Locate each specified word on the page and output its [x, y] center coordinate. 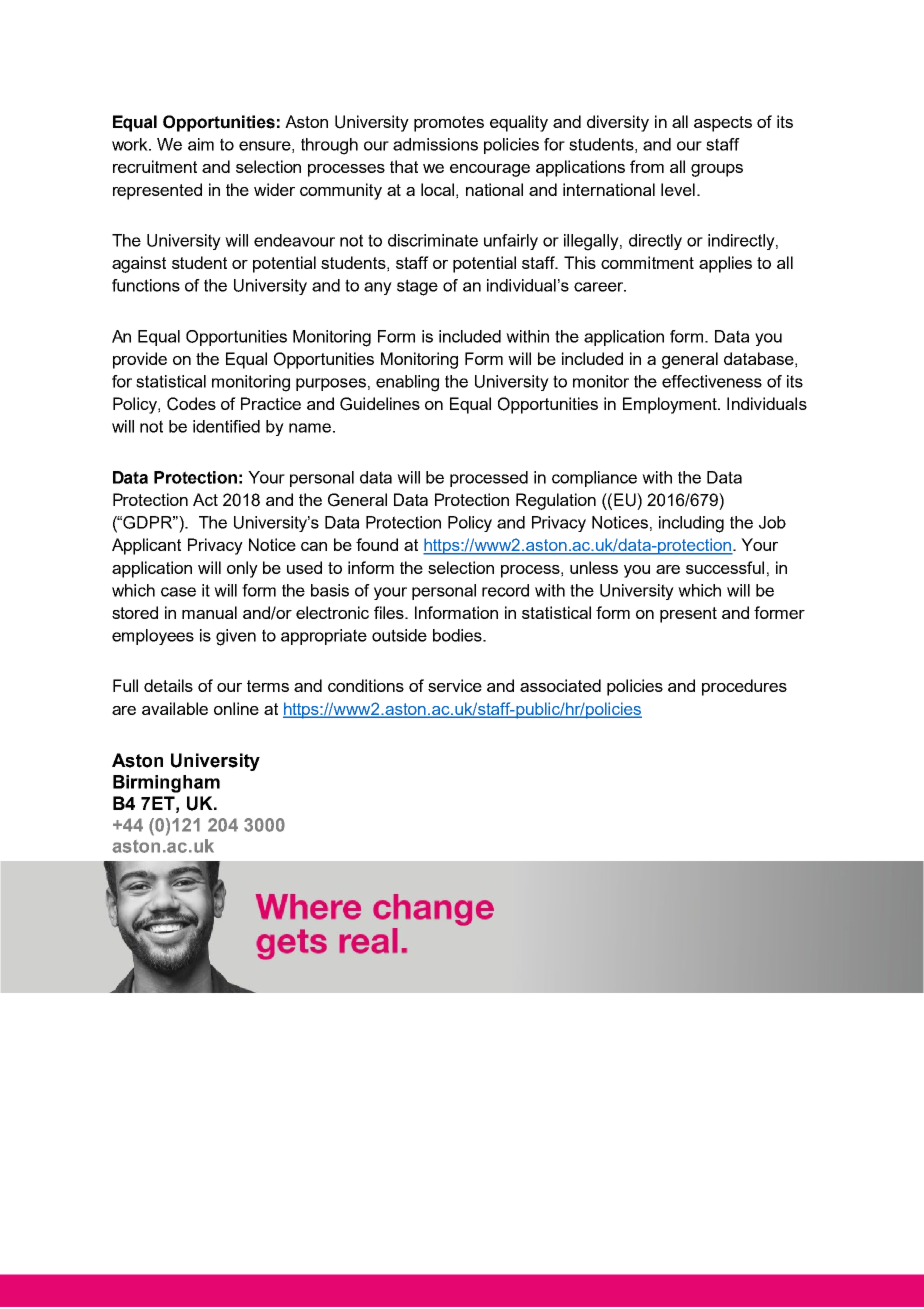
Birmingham [166, 784]
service [455, 685]
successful [725, 567]
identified [226, 426]
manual [209, 612]
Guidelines [380, 404]
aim [201, 144]
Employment [671, 405]
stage [417, 287]
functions [146, 285]
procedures [744, 687]
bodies [458, 635]
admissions [435, 144]
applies [725, 264]
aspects [723, 124]
